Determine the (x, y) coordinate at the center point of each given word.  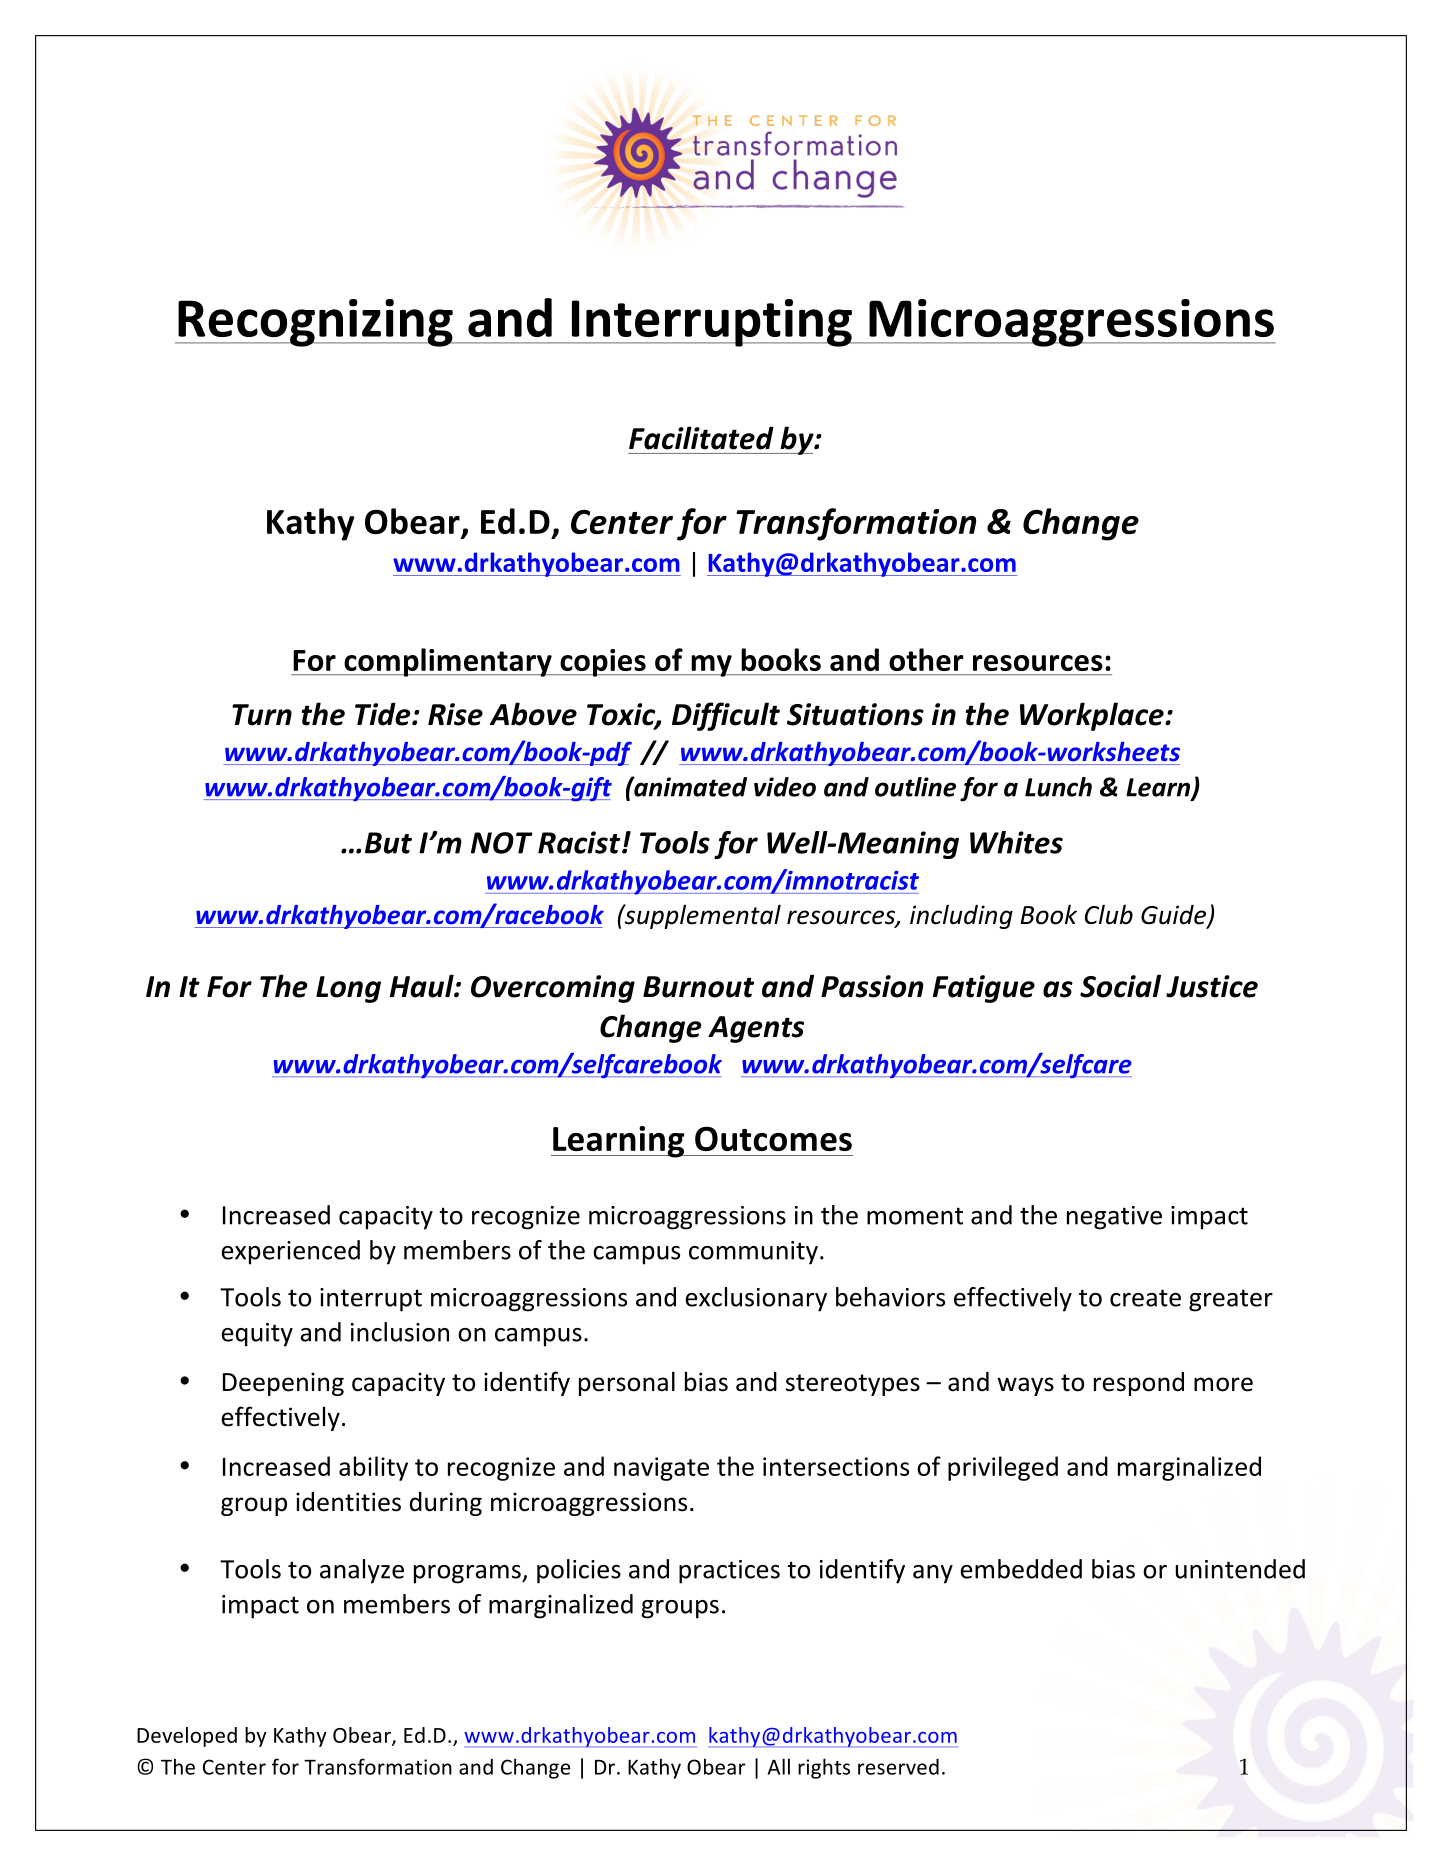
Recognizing (315, 323)
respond (1139, 1384)
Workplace (1093, 716)
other (926, 659)
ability (373, 1468)
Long (348, 989)
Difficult (726, 716)
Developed (187, 1737)
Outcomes (773, 1138)
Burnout (698, 987)
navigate (661, 1469)
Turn (262, 715)
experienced (290, 1252)
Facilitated (701, 438)
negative (1114, 1218)
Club (1109, 914)
